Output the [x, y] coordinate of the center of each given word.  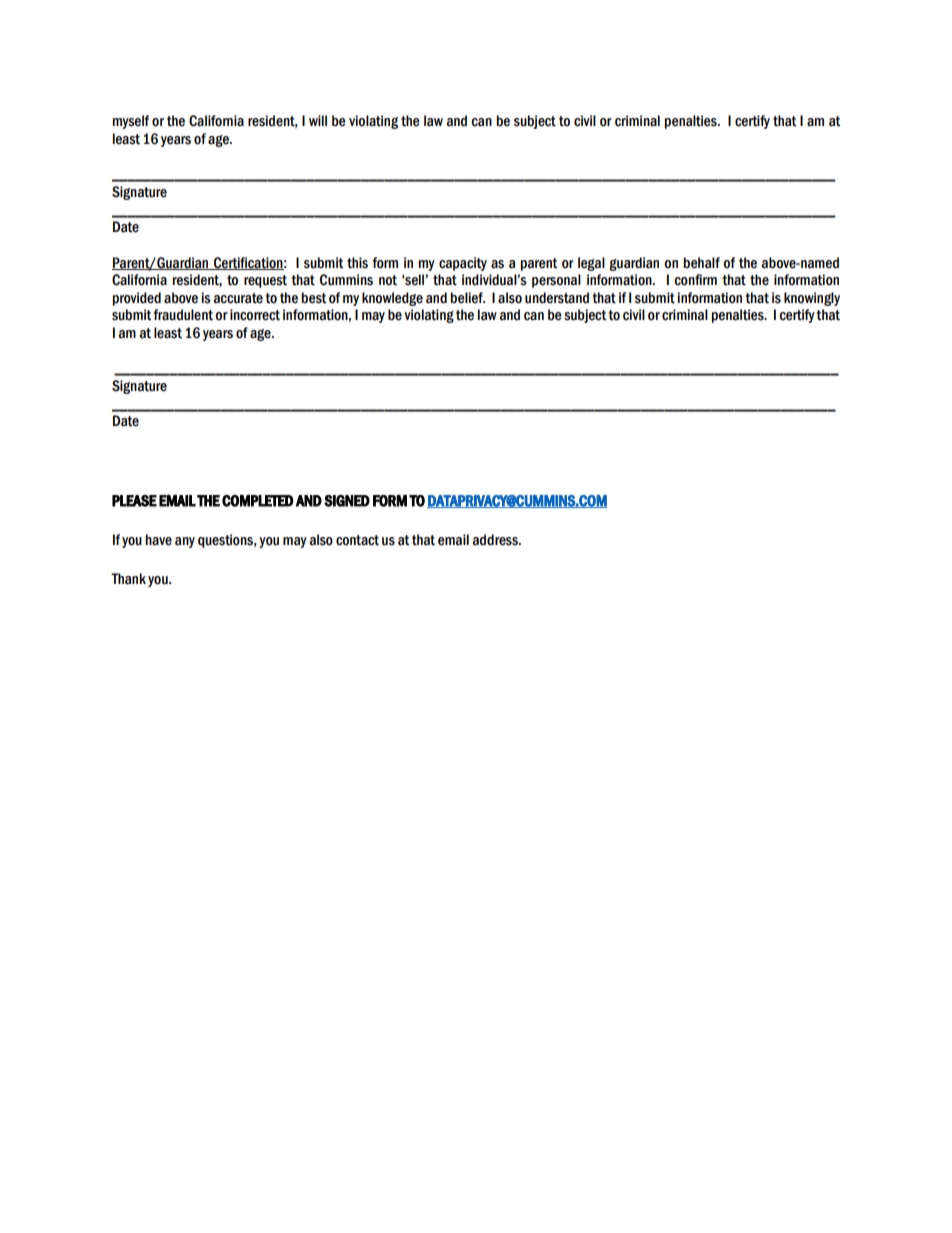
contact [357, 540]
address [496, 540]
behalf [701, 263]
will [318, 120]
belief [467, 298]
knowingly [812, 299]
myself [130, 122]
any [185, 542]
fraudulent [183, 315]
